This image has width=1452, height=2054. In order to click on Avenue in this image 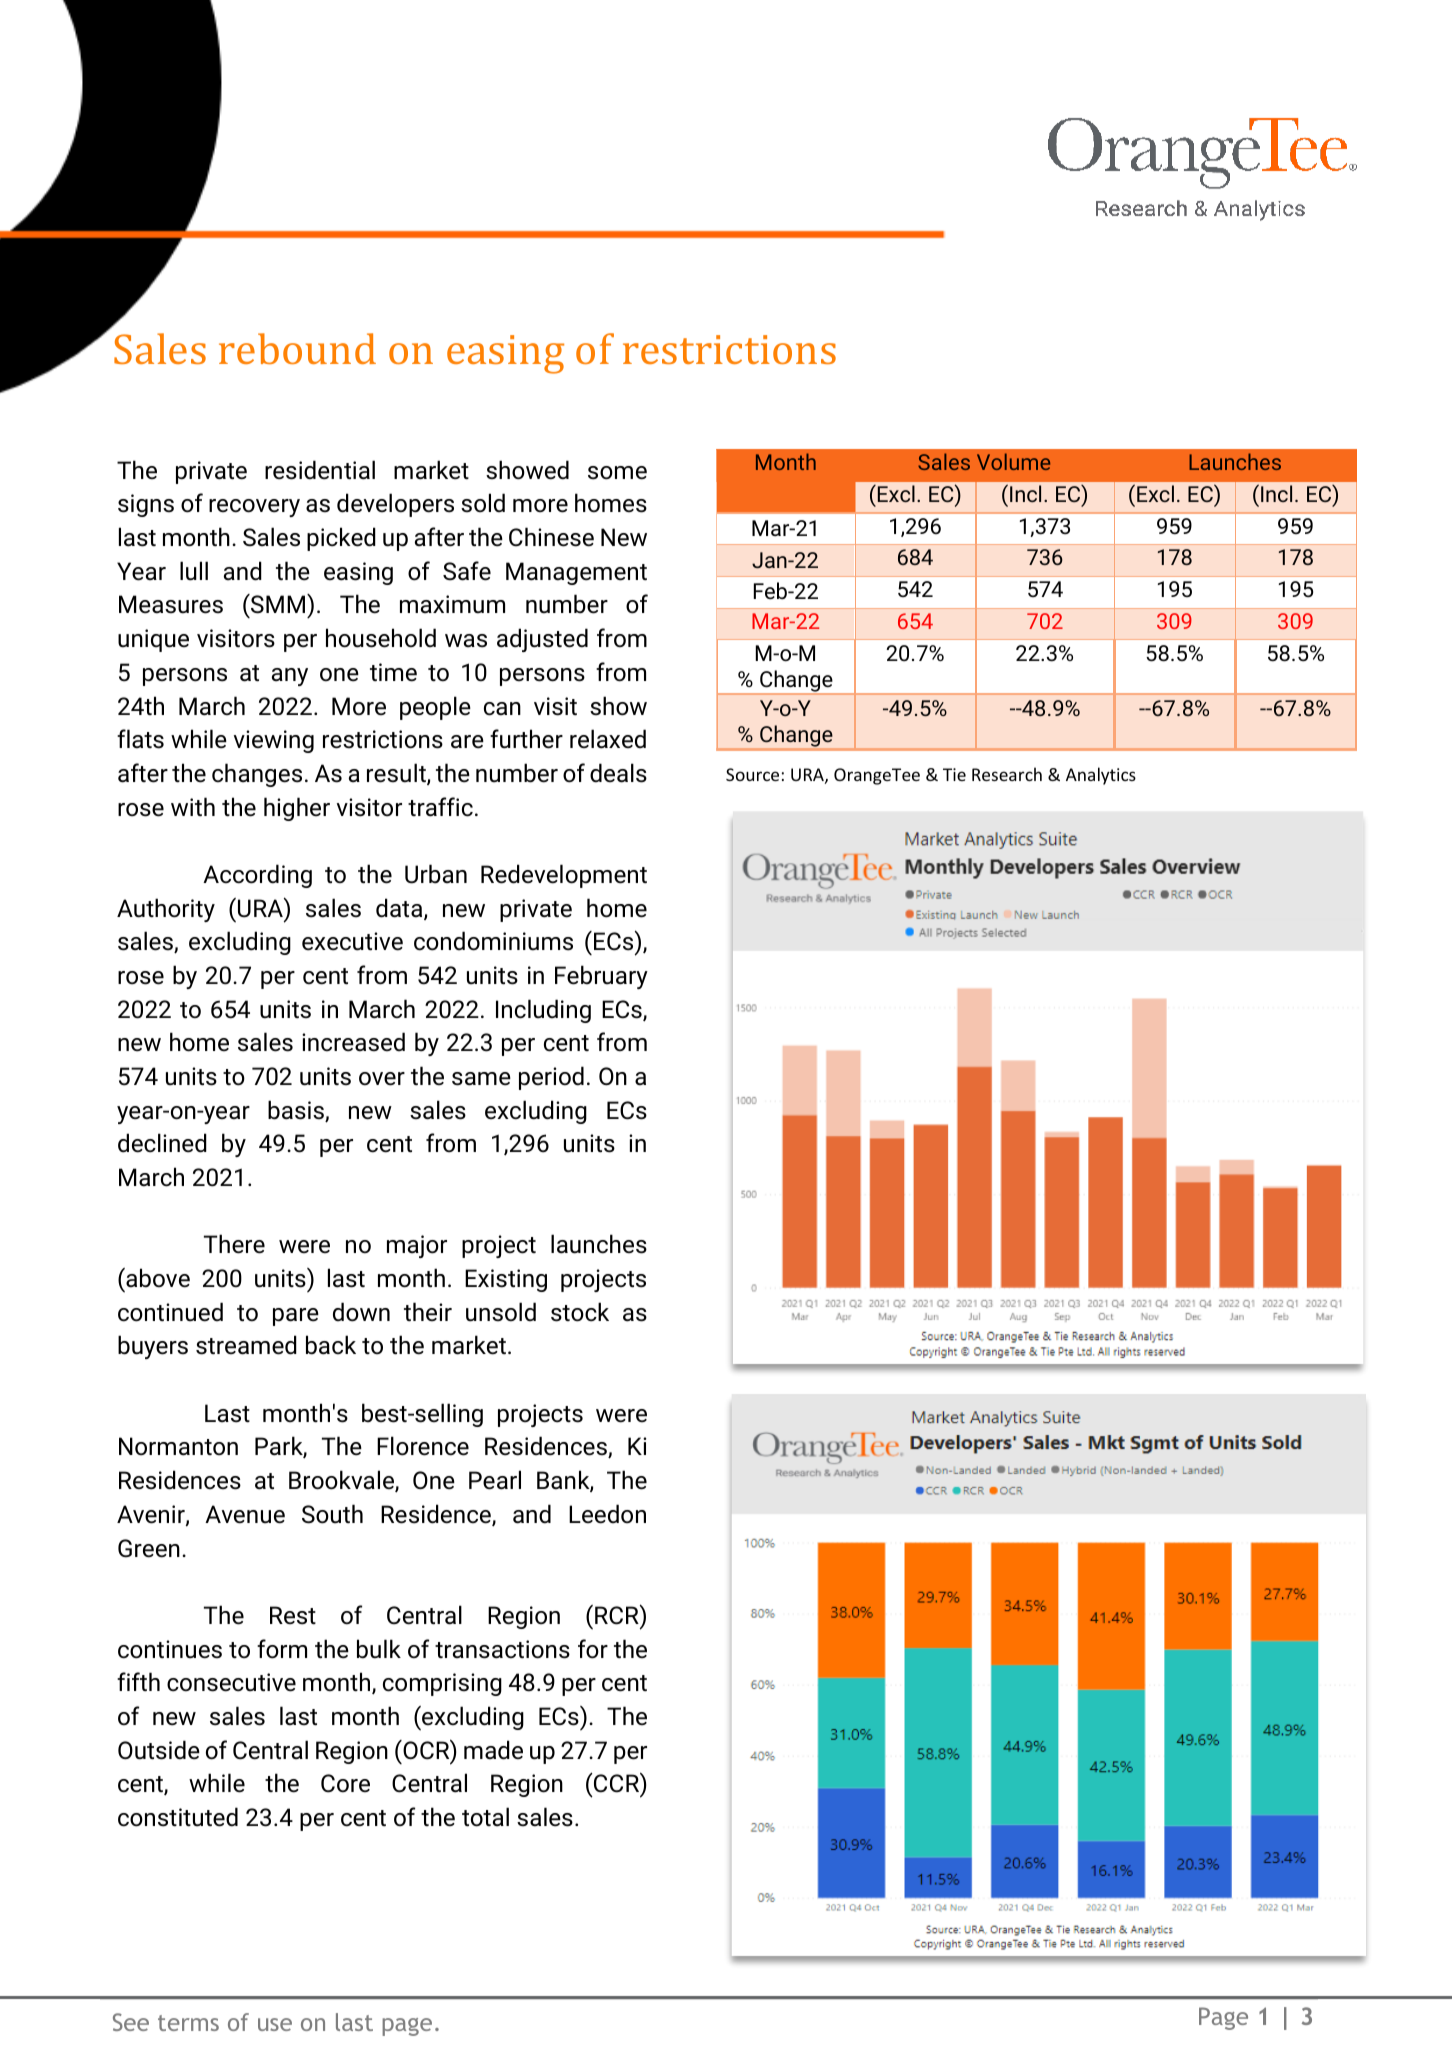, I will do `click(245, 1514)`.
